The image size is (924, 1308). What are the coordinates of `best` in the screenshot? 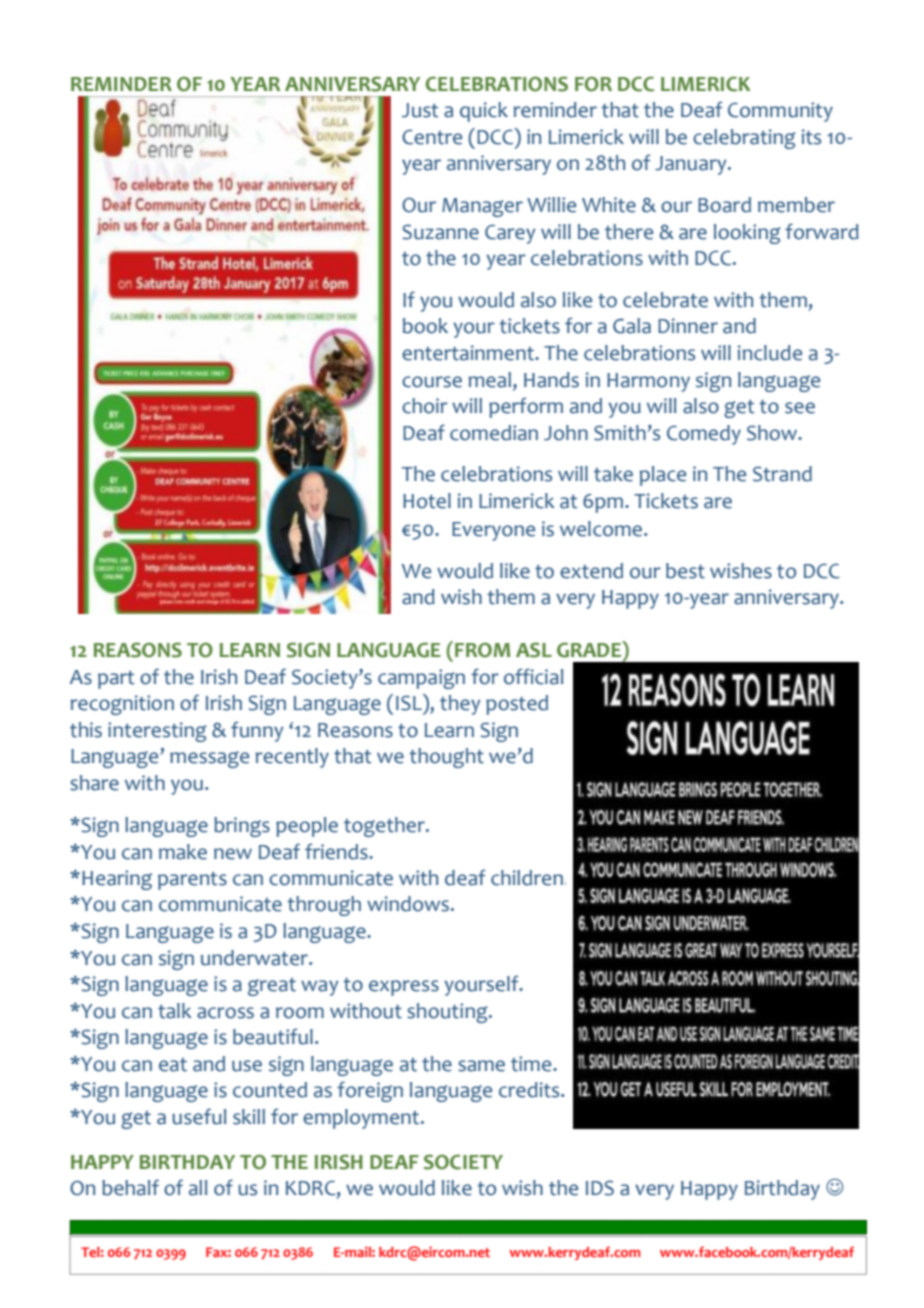 It's located at (685, 571).
